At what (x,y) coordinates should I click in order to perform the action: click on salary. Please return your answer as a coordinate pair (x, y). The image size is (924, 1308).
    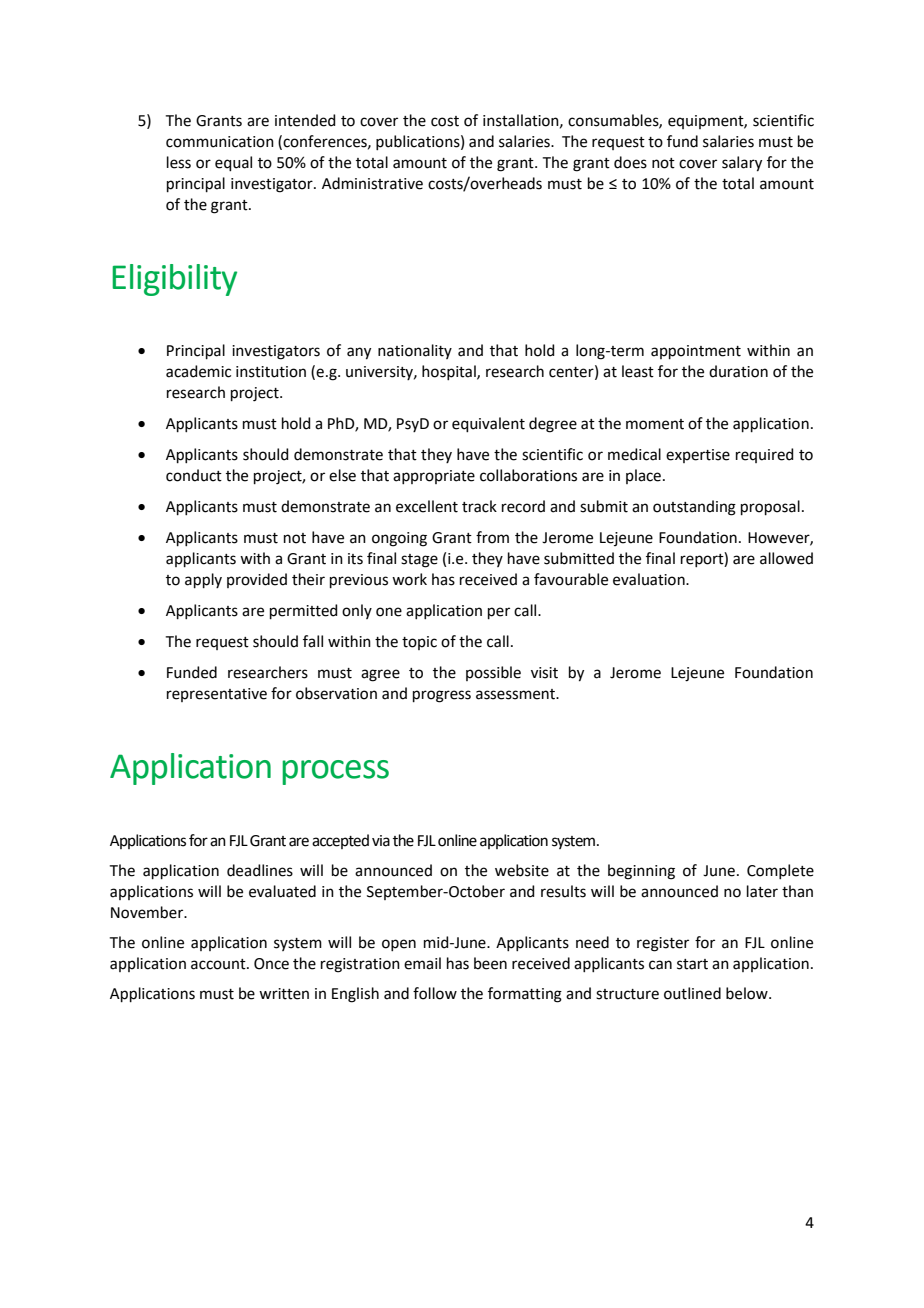
    Looking at the image, I should click on (742, 164).
